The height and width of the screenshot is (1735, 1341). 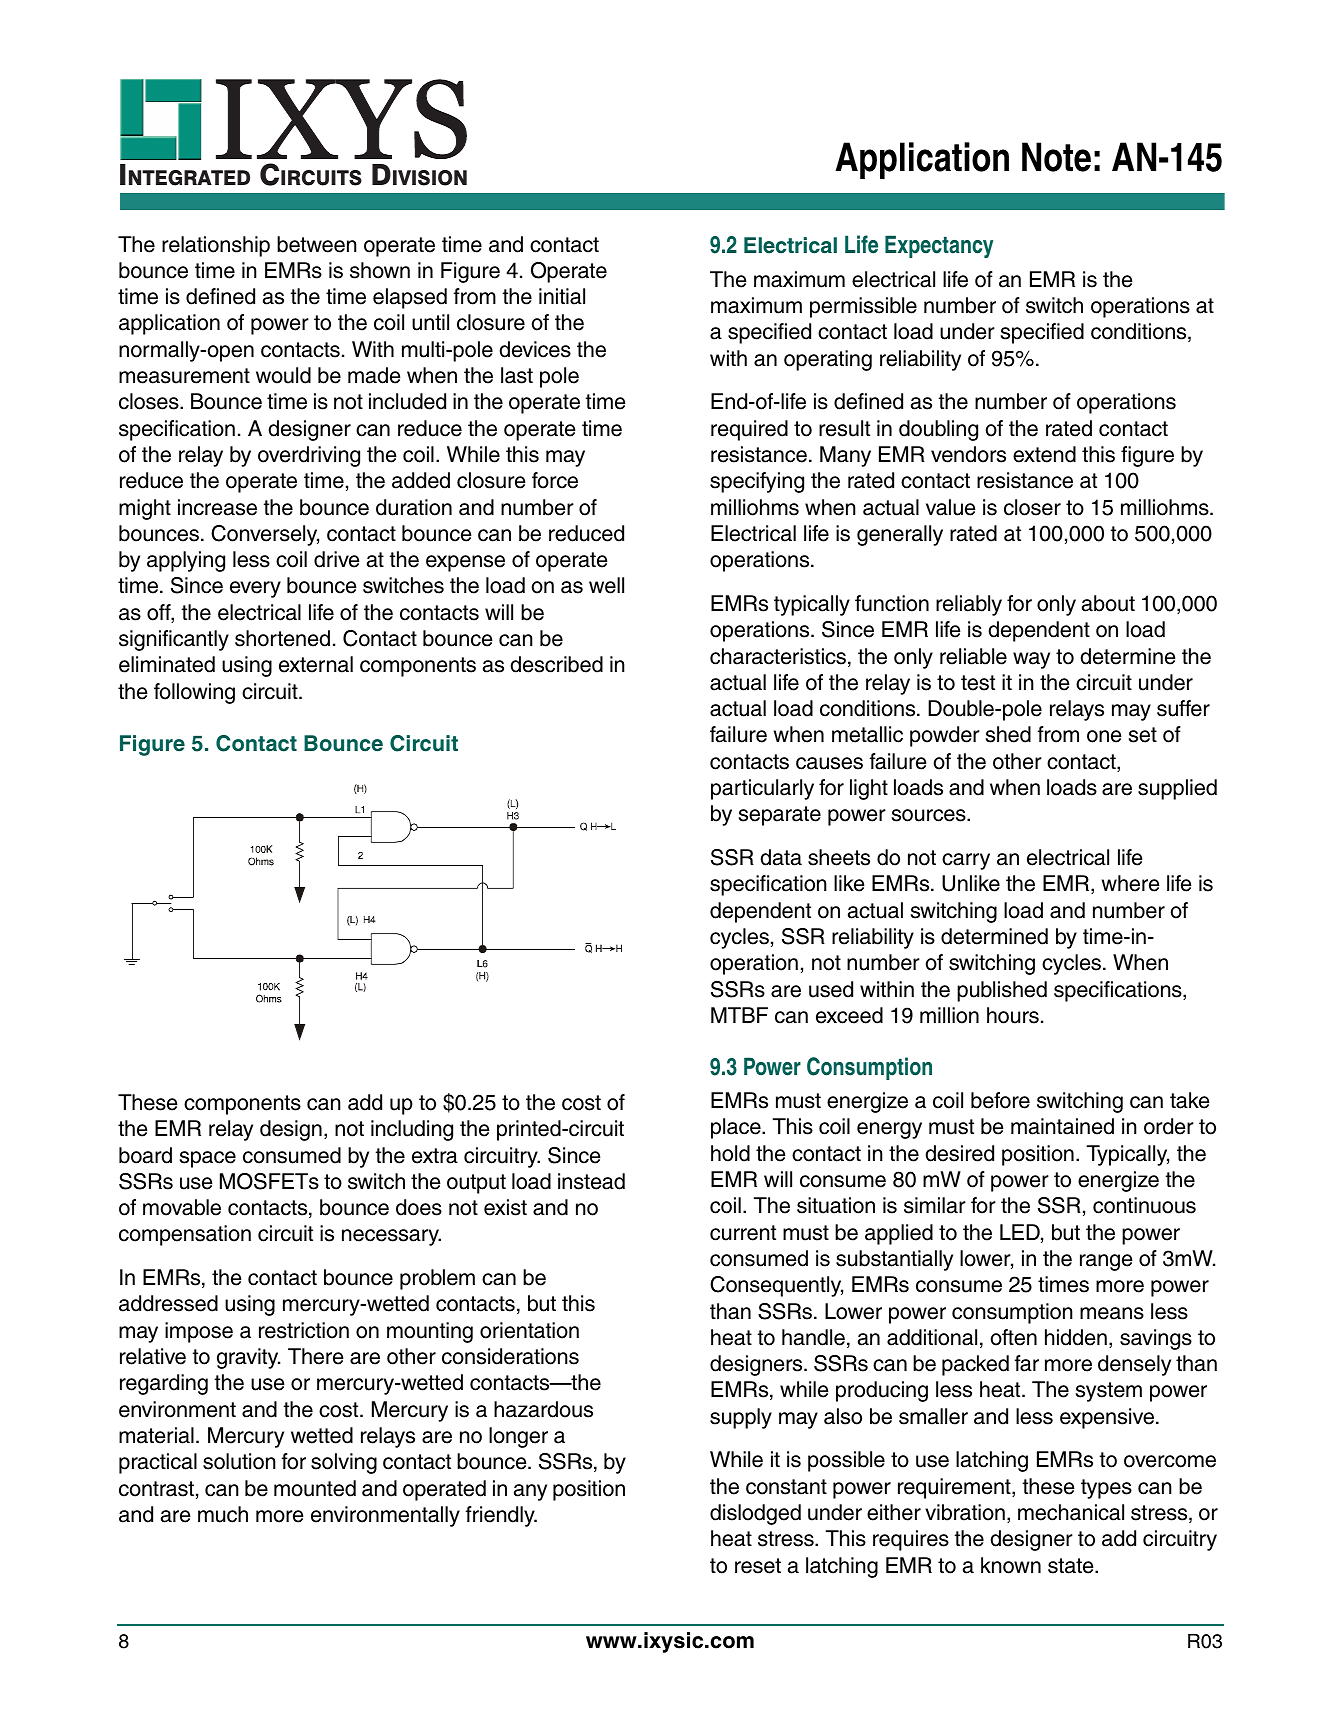 I want to click on instead, so click(x=591, y=1181).
